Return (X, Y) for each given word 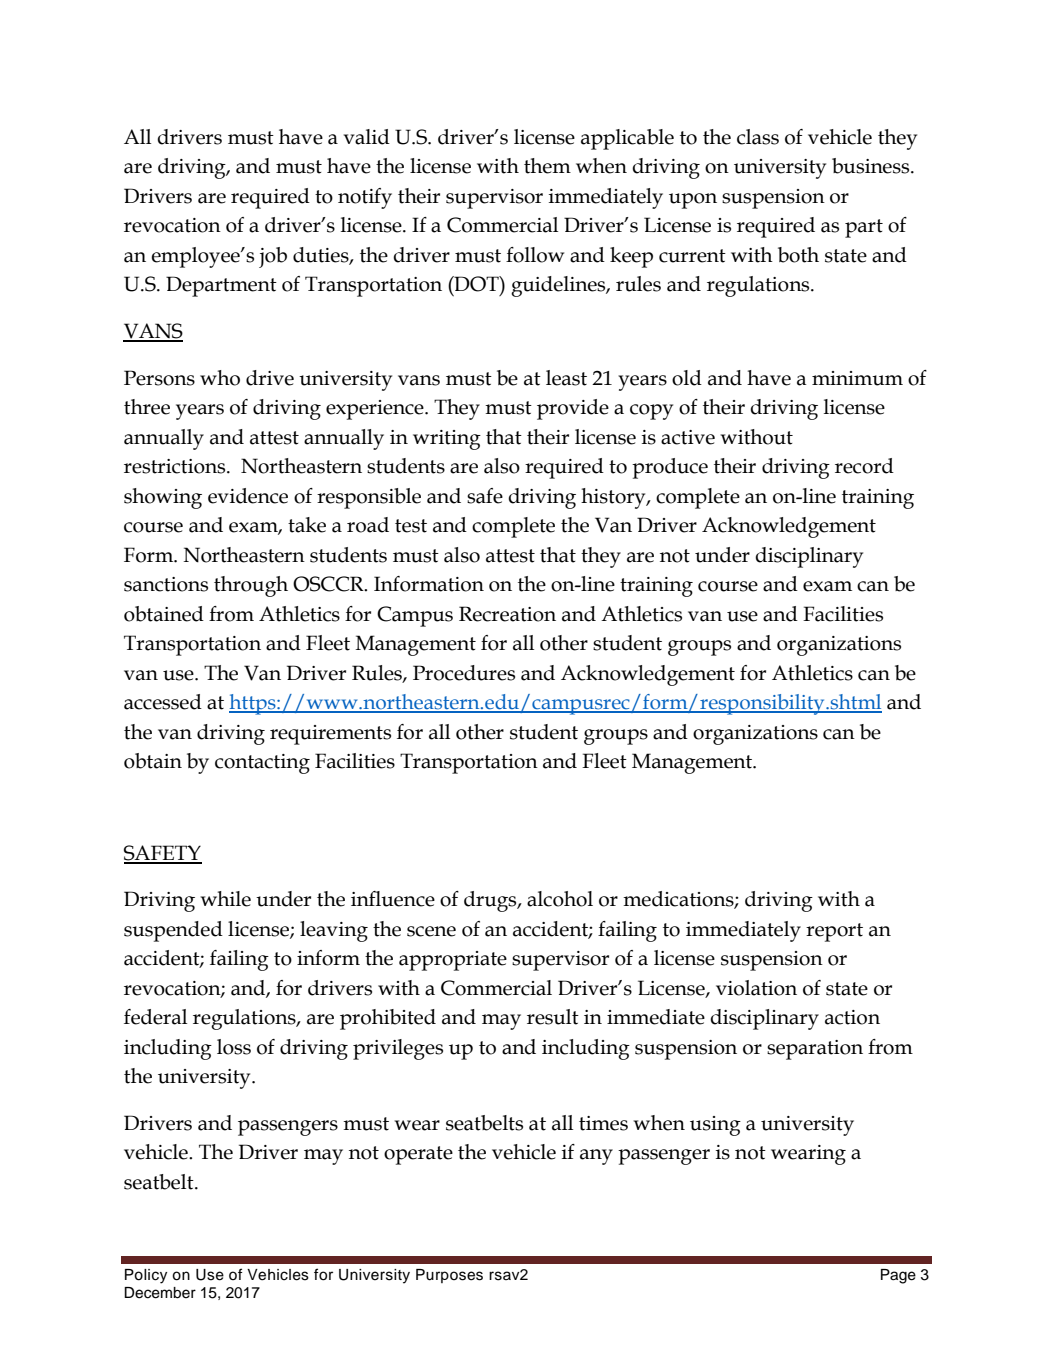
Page (898, 1276)
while (225, 899)
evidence (248, 496)
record (864, 466)
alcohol (560, 899)
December (160, 1293)
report (834, 932)
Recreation (507, 614)
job (273, 257)
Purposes (449, 1276)
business (872, 166)
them (547, 166)
